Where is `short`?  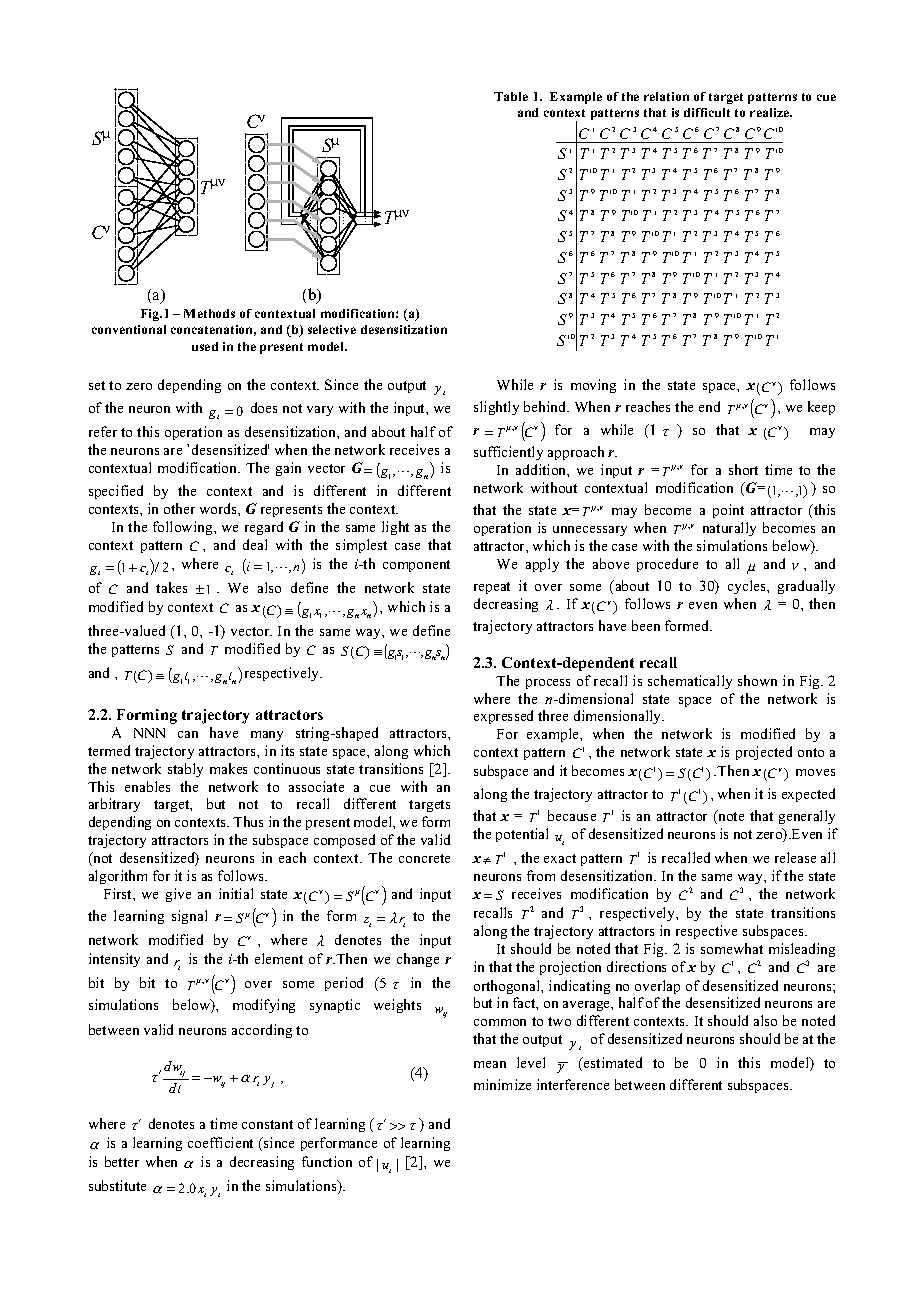
short is located at coordinates (743, 469).
